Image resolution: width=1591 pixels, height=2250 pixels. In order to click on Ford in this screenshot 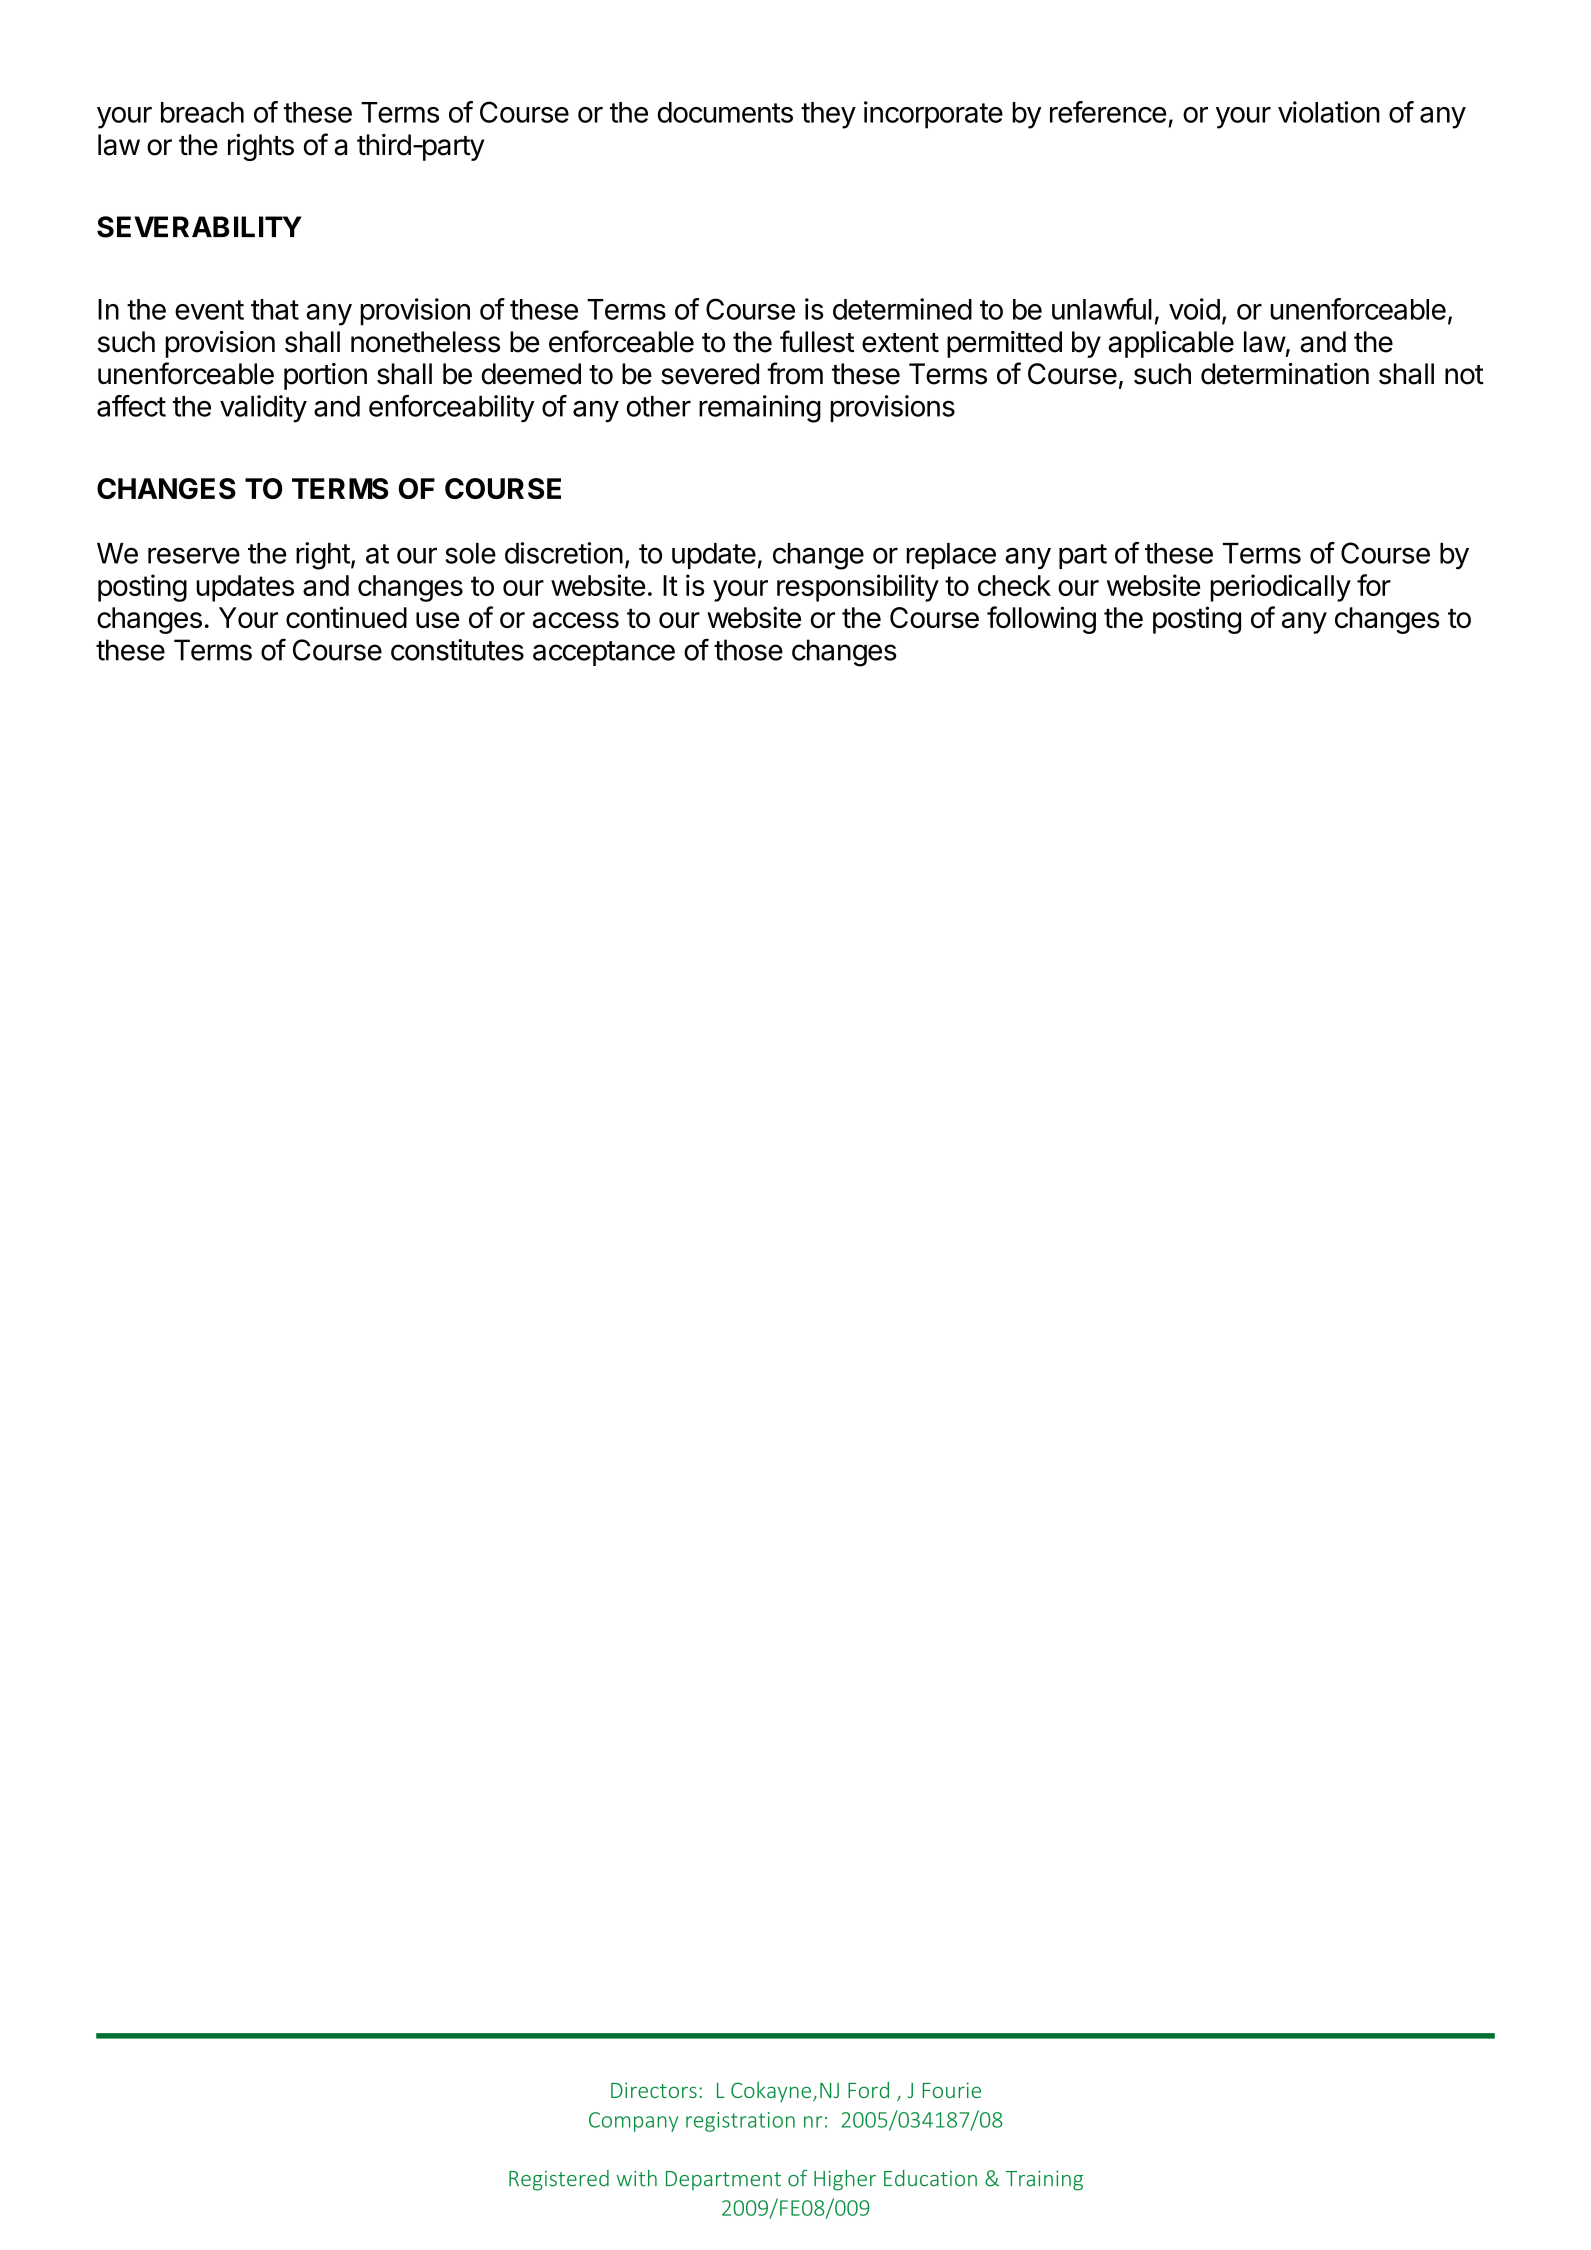, I will do `click(868, 2089)`.
